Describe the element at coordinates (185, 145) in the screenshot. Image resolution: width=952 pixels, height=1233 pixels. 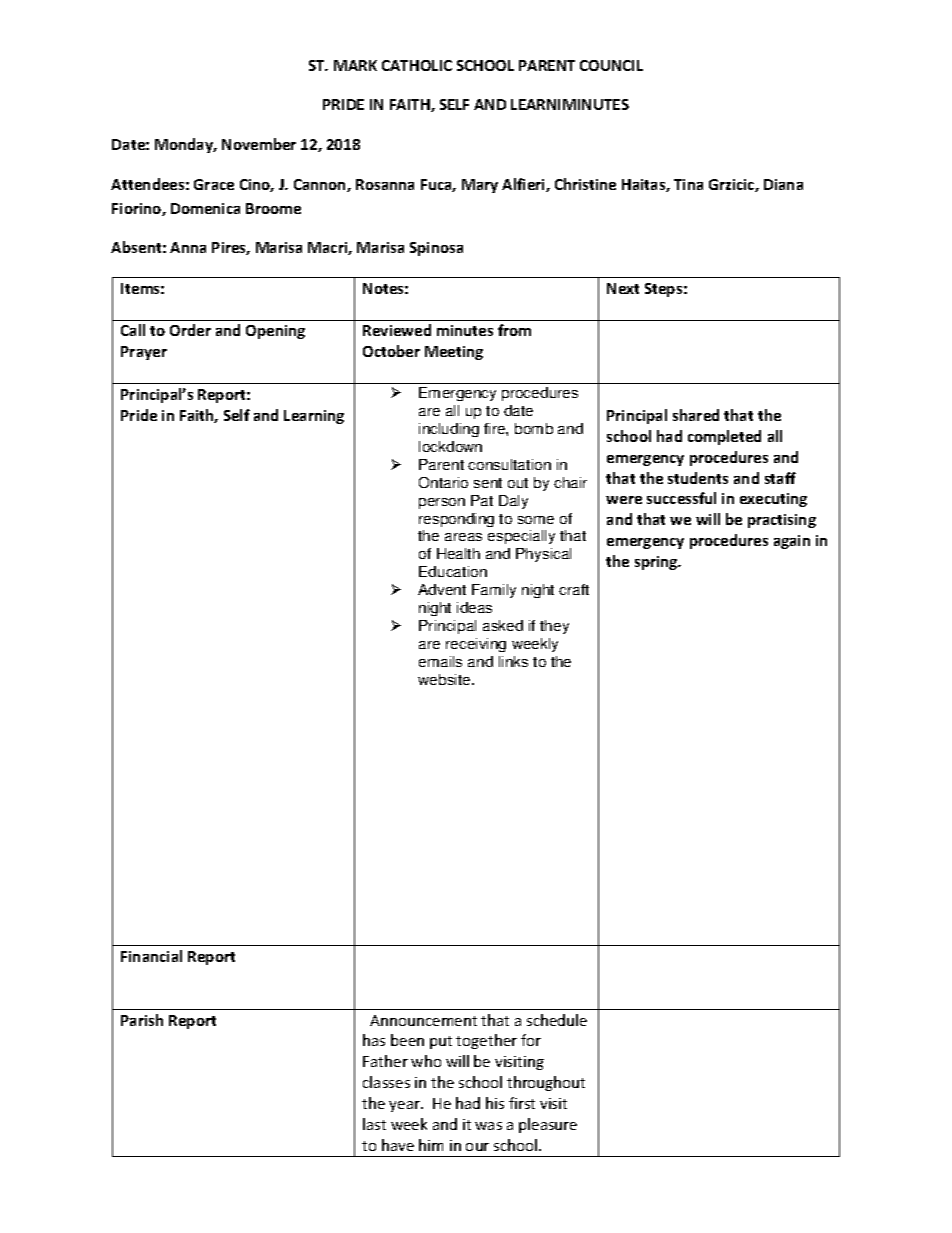
I see `Monday` at that location.
